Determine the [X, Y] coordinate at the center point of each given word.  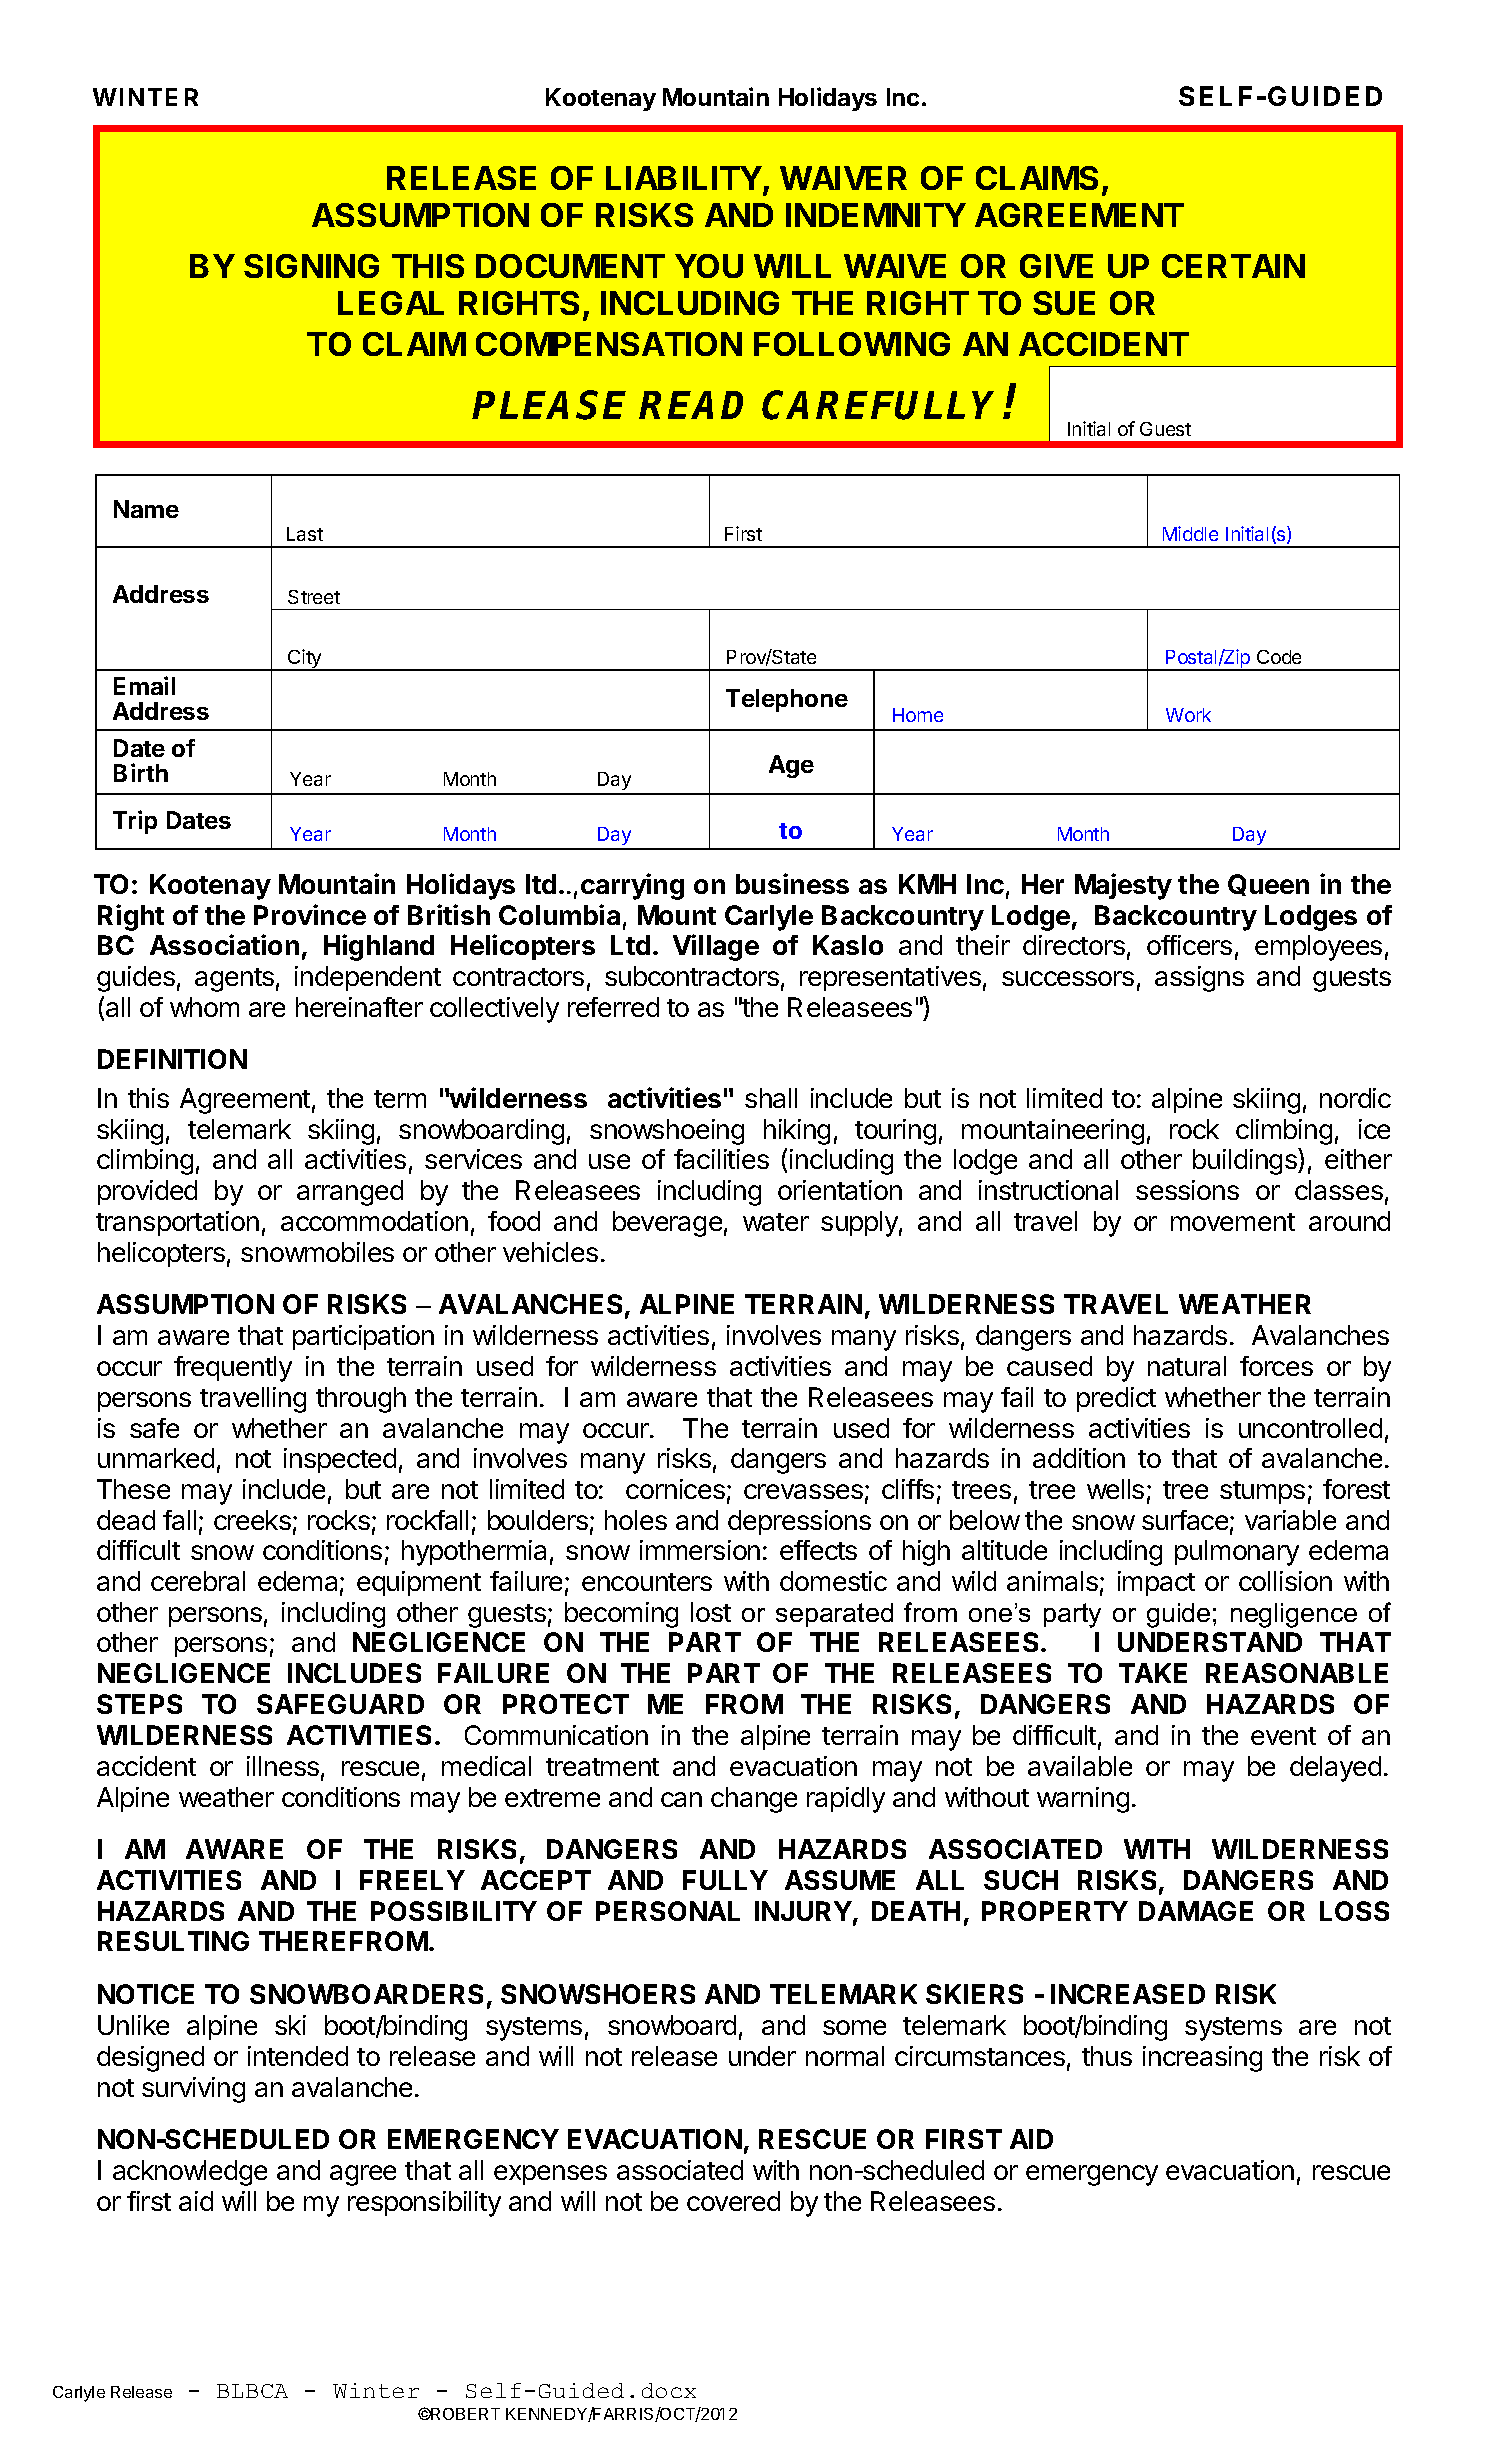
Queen [1268, 885]
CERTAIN [1233, 266]
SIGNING [311, 266]
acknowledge [190, 2173]
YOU [709, 266]
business [792, 883]
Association [224, 944]
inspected [340, 1460]
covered [733, 2201]
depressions [799, 1522]
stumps [1262, 1492]
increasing [1202, 2059]
